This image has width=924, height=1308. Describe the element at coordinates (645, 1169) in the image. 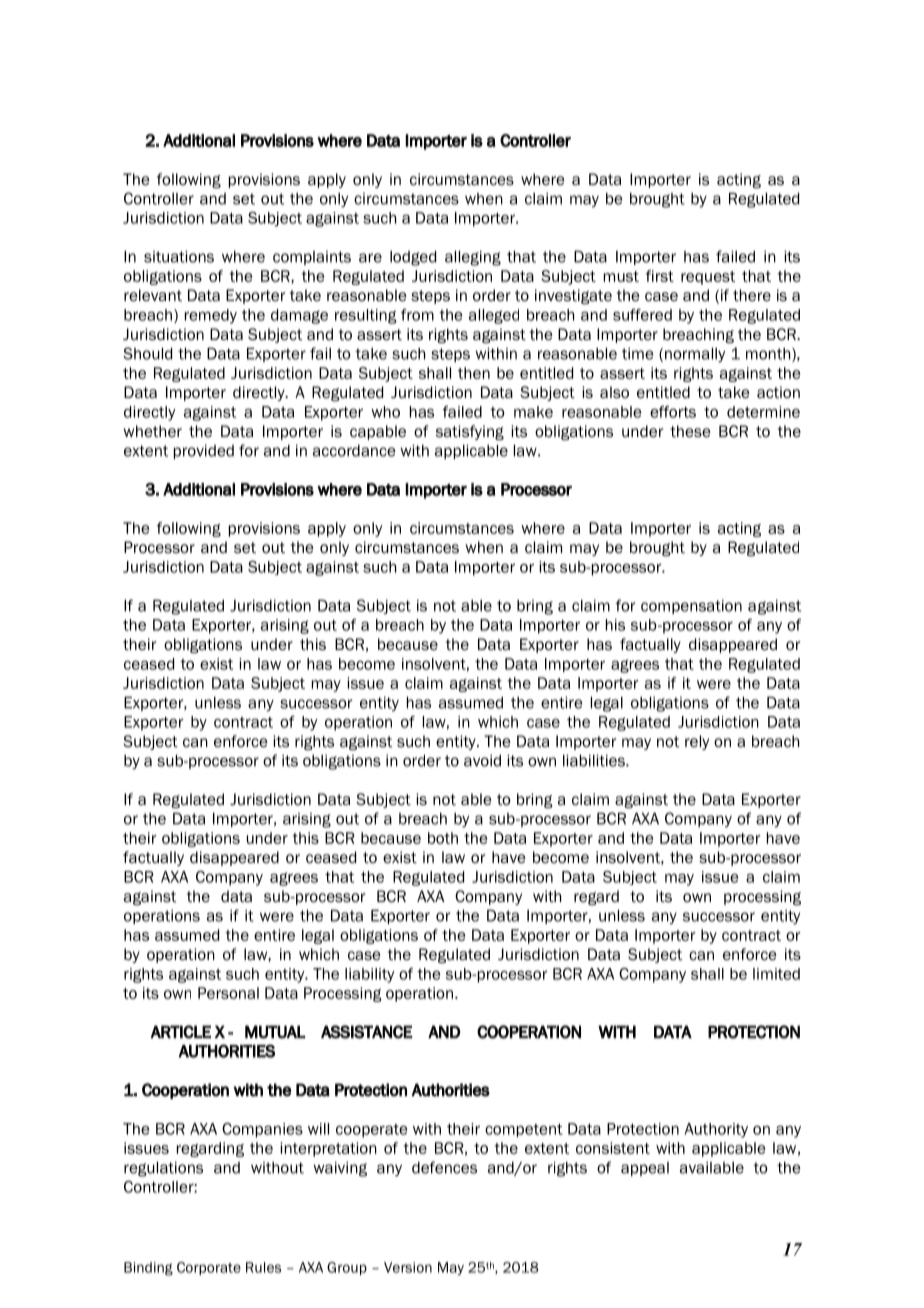

I see `appeal` at that location.
